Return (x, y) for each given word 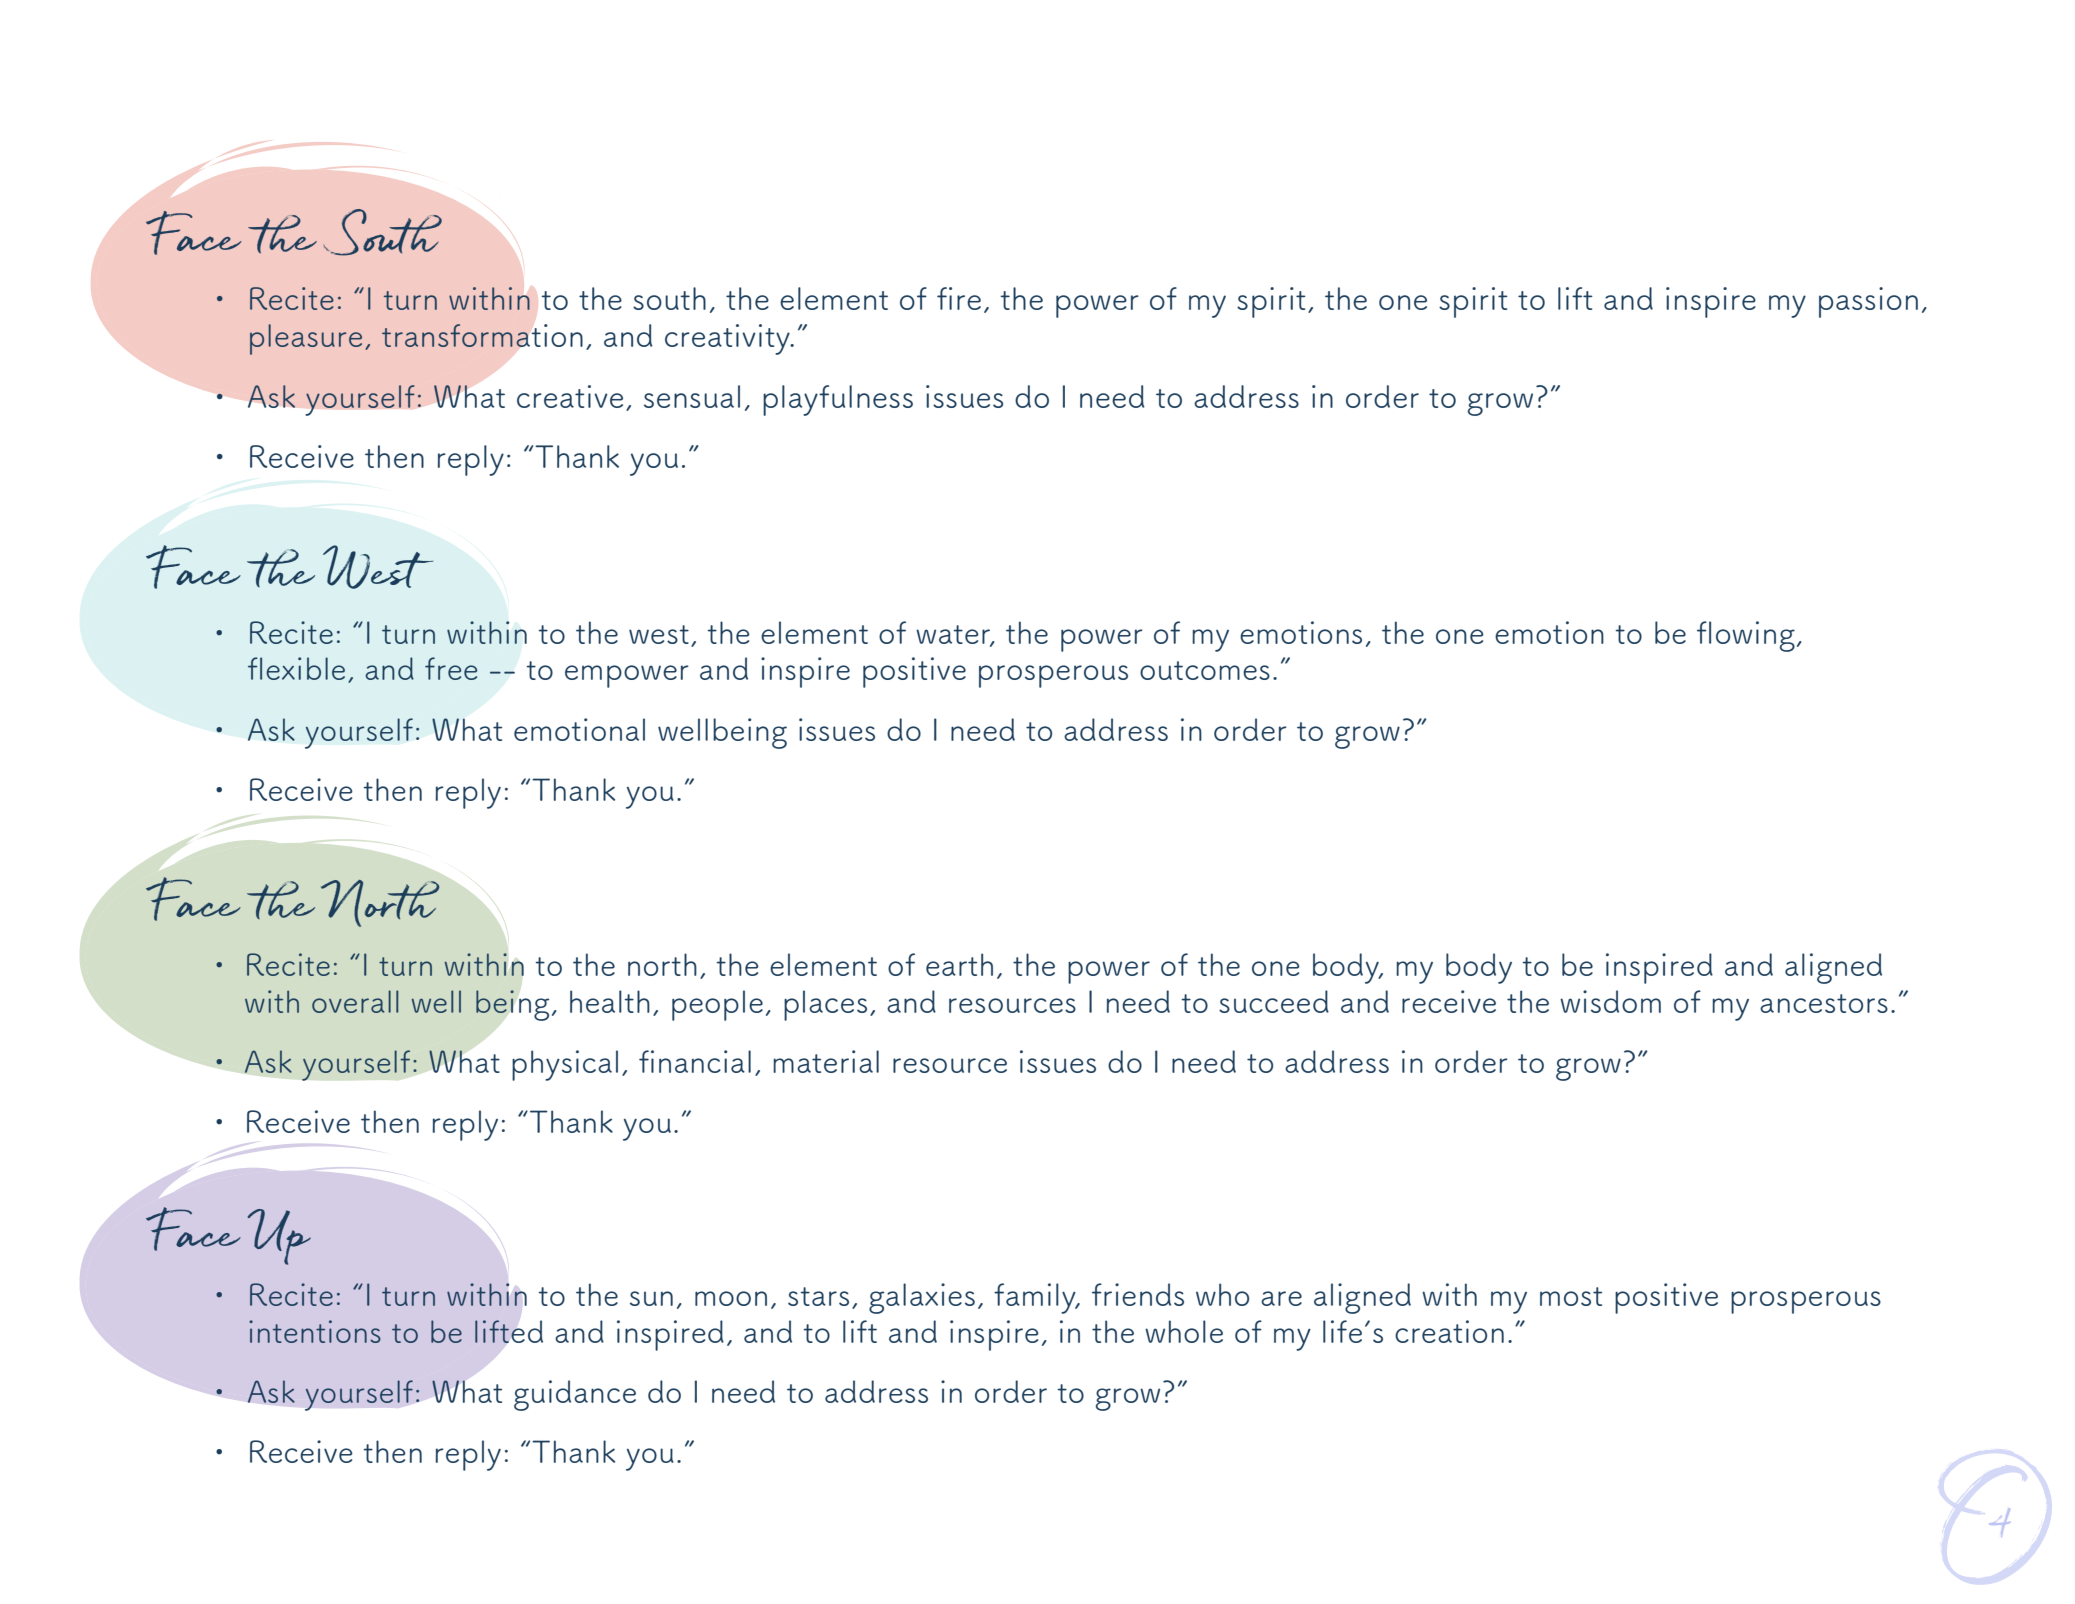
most (1571, 1296)
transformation (482, 335)
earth (959, 964)
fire (959, 298)
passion (1868, 302)
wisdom (1610, 1001)
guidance (575, 1395)
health (610, 1001)
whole (1184, 1331)
